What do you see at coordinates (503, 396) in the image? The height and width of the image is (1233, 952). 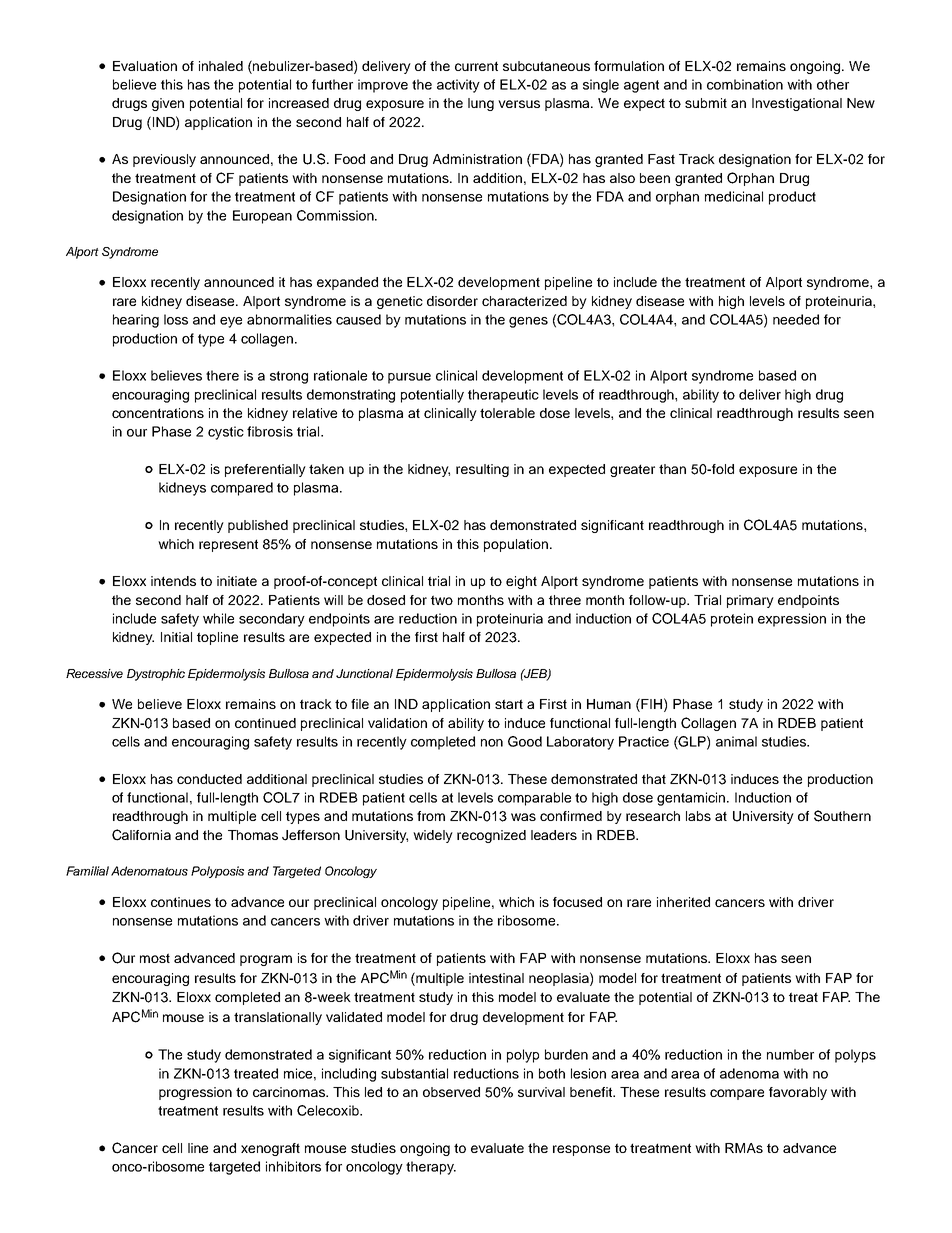 I see `therapeutic` at bounding box center [503, 396].
